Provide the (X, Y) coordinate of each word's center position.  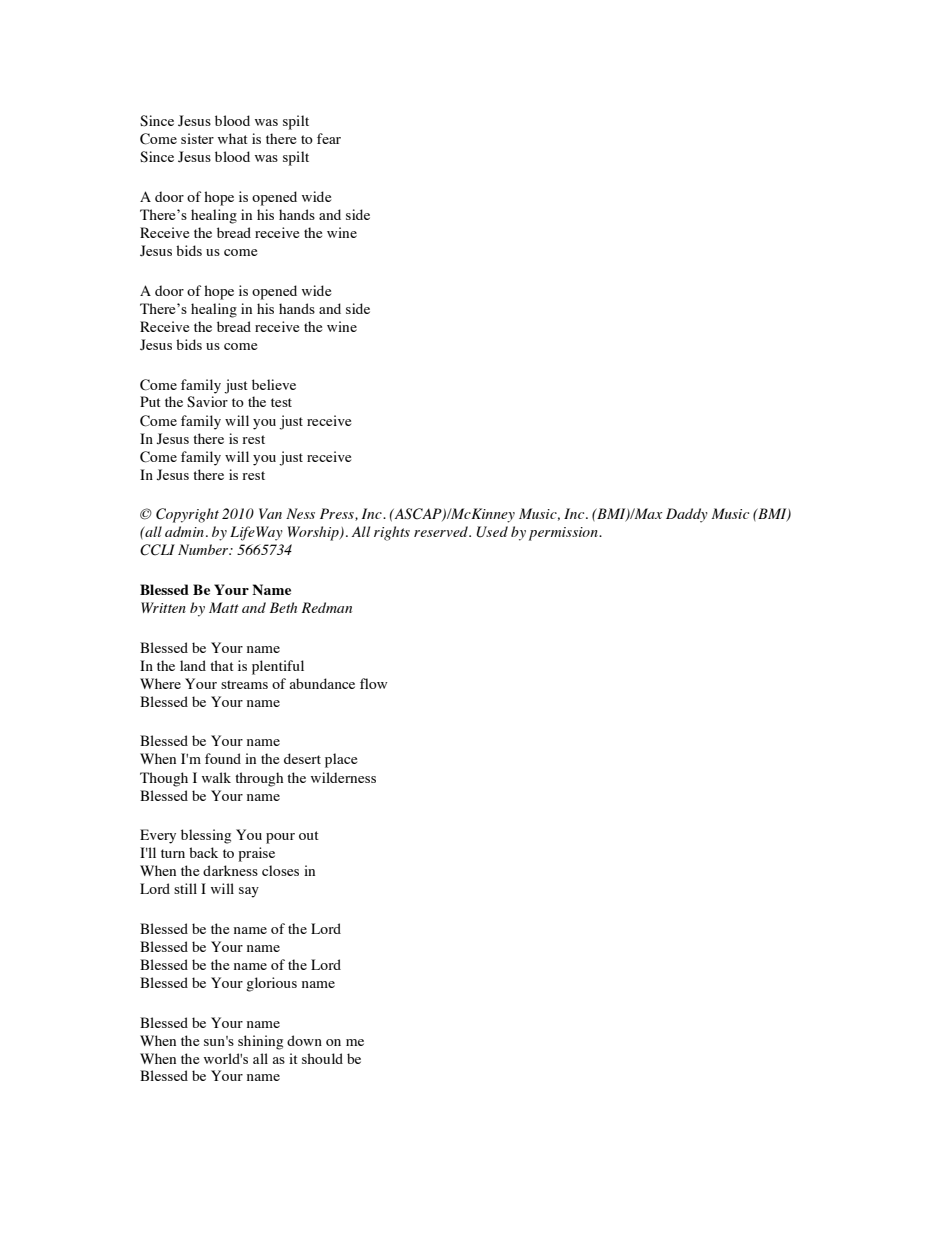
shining (260, 1042)
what (233, 138)
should (322, 1058)
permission (564, 534)
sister (197, 138)
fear (329, 138)
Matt (224, 607)
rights (392, 533)
